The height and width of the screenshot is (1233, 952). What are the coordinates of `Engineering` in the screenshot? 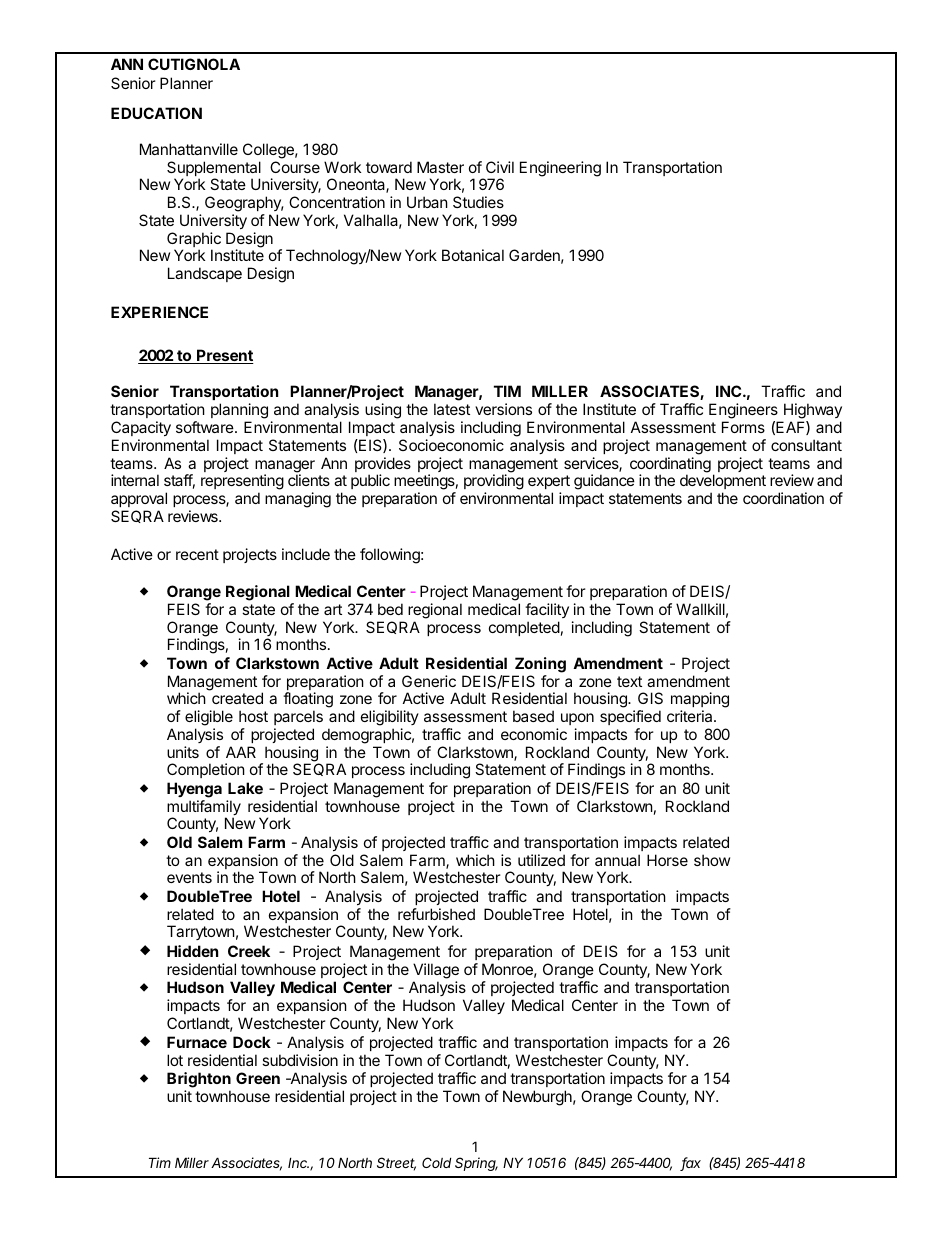 It's located at (560, 169).
